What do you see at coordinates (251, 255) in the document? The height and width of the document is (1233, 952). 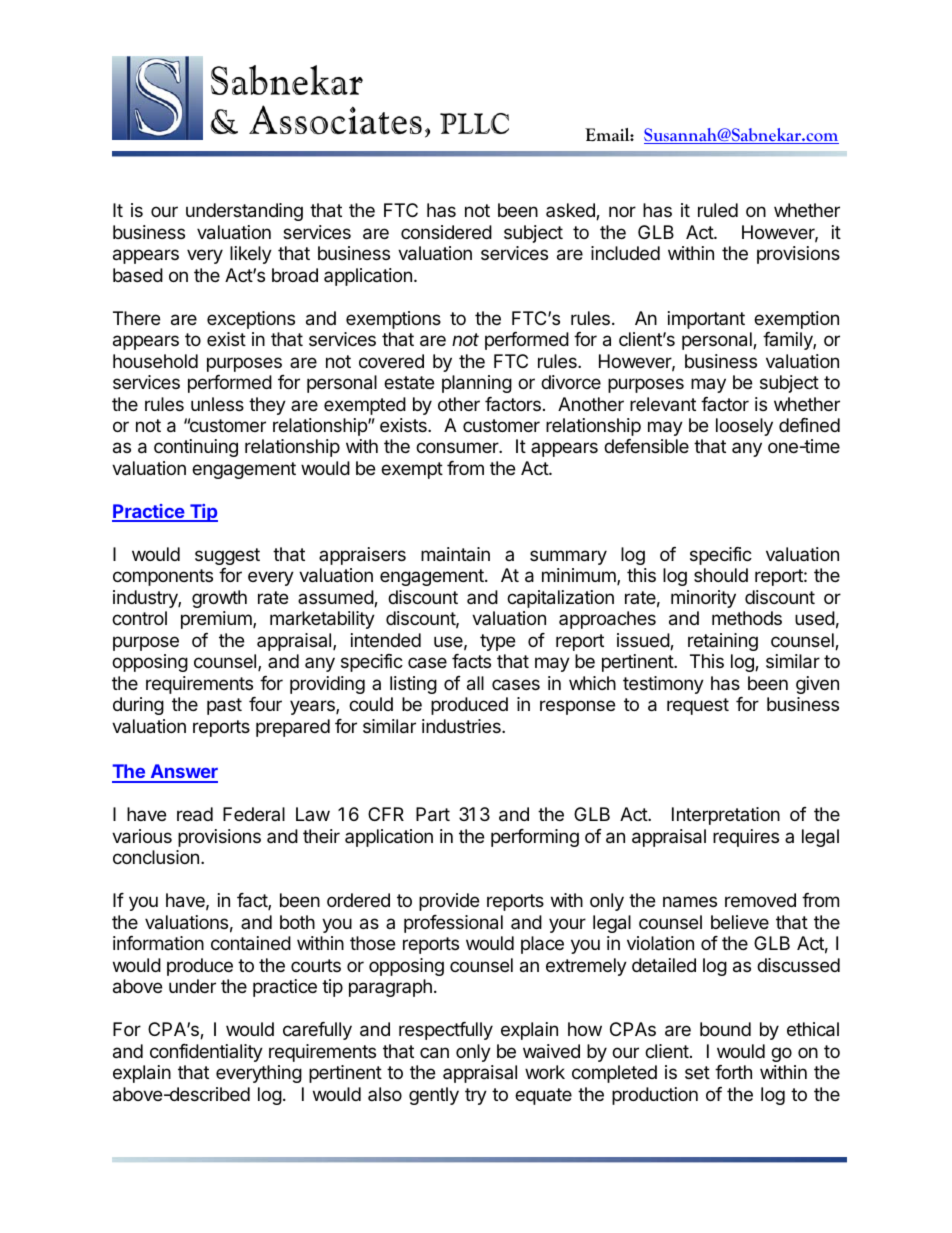 I see `likely` at bounding box center [251, 255].
